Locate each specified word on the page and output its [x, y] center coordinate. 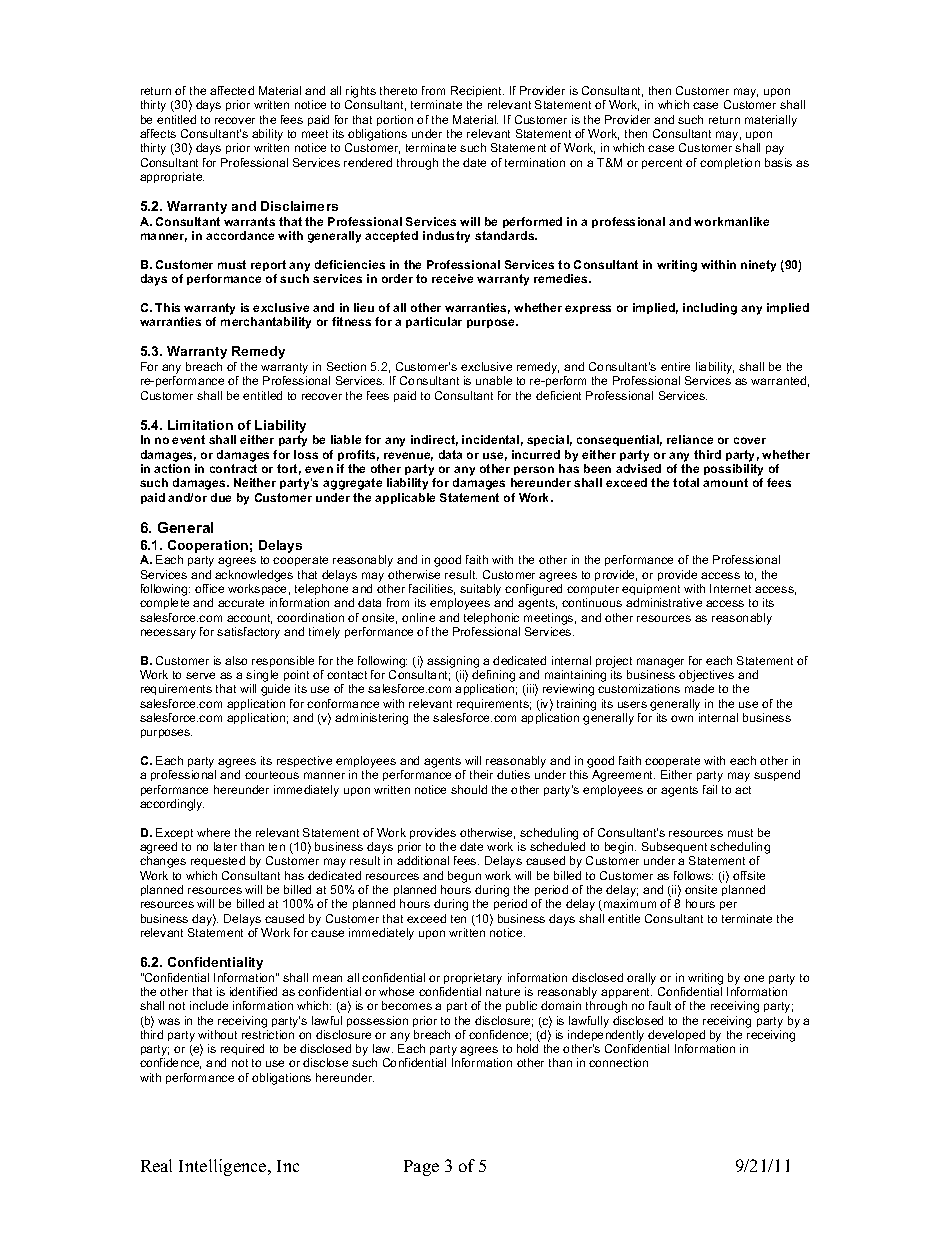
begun [464, 877]
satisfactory [248, 633]
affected [232, 90]
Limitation [200, 425]
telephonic [491, 618]
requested [218, 861]
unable [494, 380]
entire [675, 366]
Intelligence [224, 1167]
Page [421, 1168]
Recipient [477, 93]
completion [730, 163]
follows [693, 875]
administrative [664, 602]
